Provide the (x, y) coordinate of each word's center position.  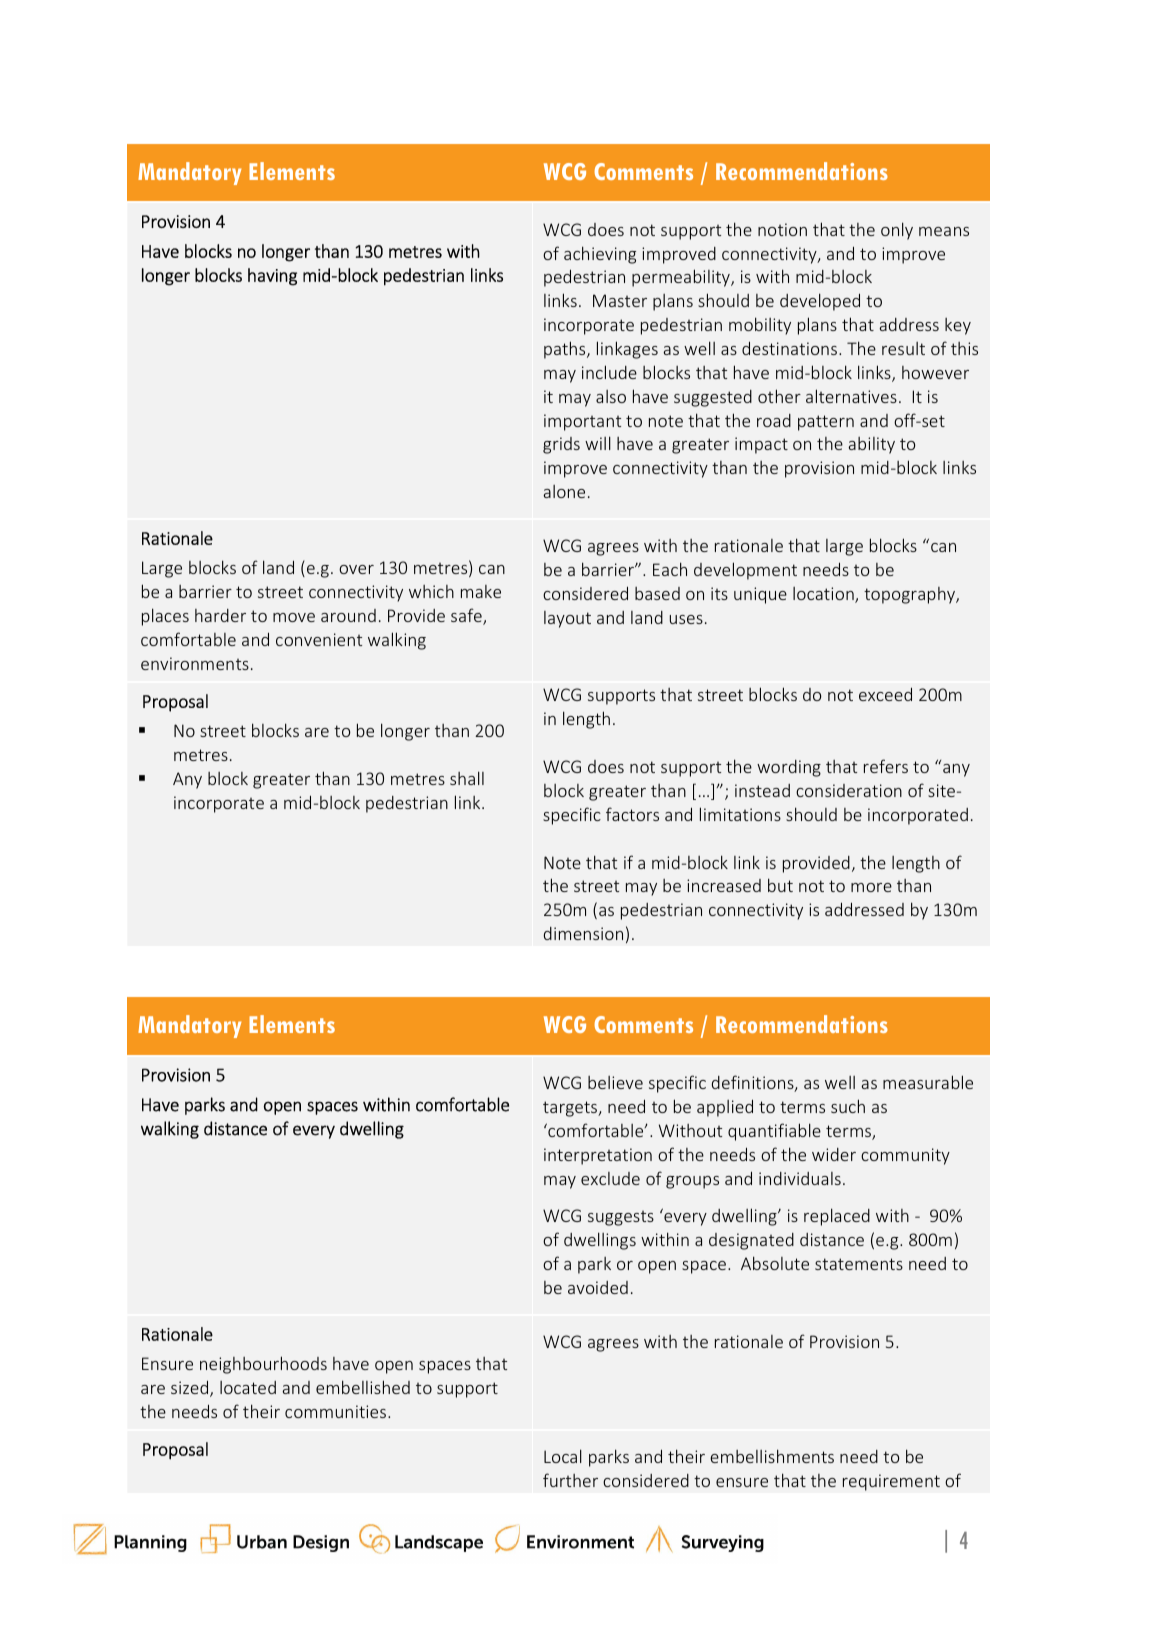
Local (563, 1456)
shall (467, 778)
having (272, 277)
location (824, 595)
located (248, 1387)
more (871, 887)
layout (567, 619)
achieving (600, 255)
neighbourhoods (263, 1365)
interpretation (598, 1156)
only (897, 231)
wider (834, 1154)
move (294, 617)
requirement (891, 1482)
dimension (583, 933)
